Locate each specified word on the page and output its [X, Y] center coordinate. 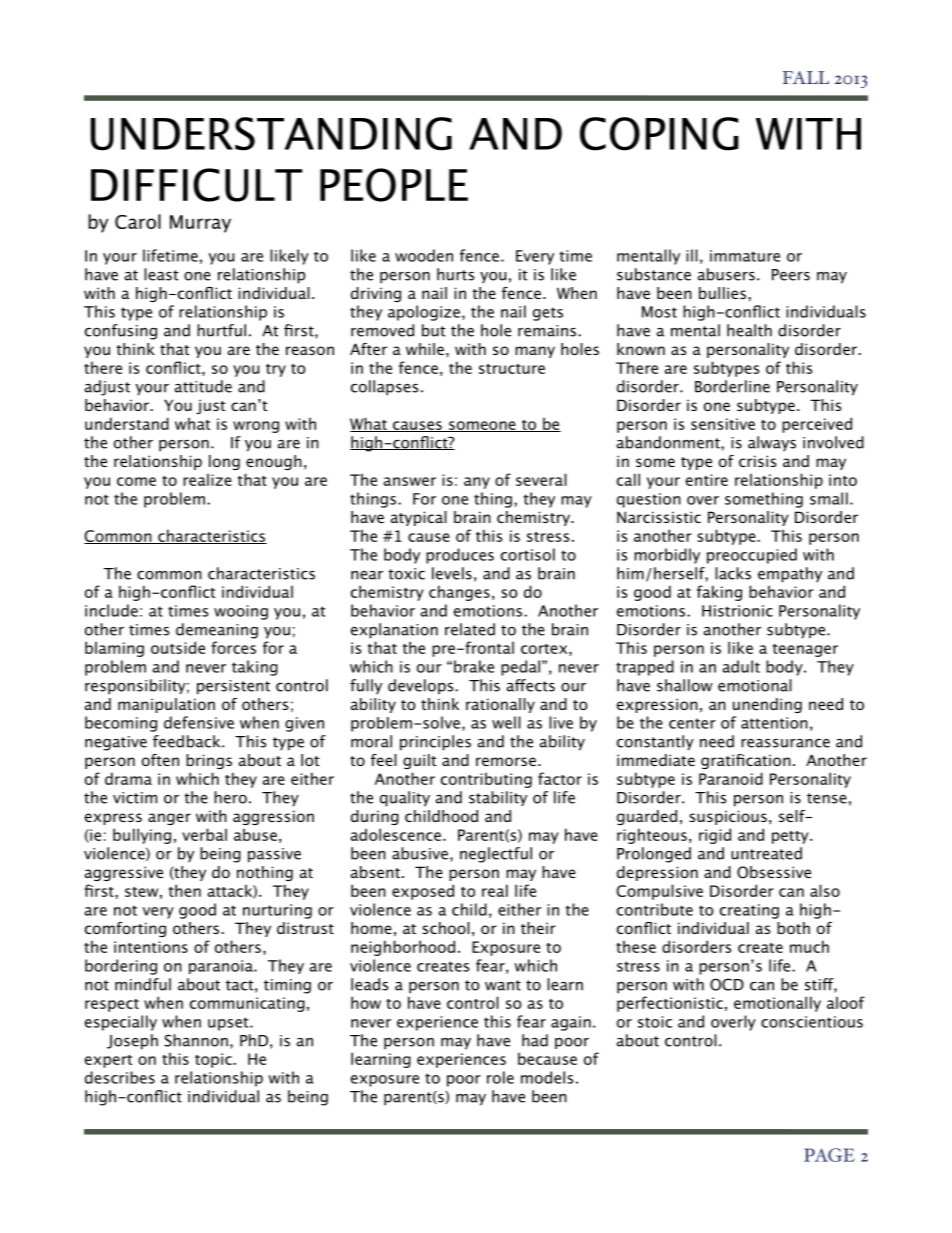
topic [214, 1060]
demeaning [217, 631]
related [470, 629]
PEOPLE [394, 185]
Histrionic [737, 611]
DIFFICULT [196, 185]
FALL [806, 77]
